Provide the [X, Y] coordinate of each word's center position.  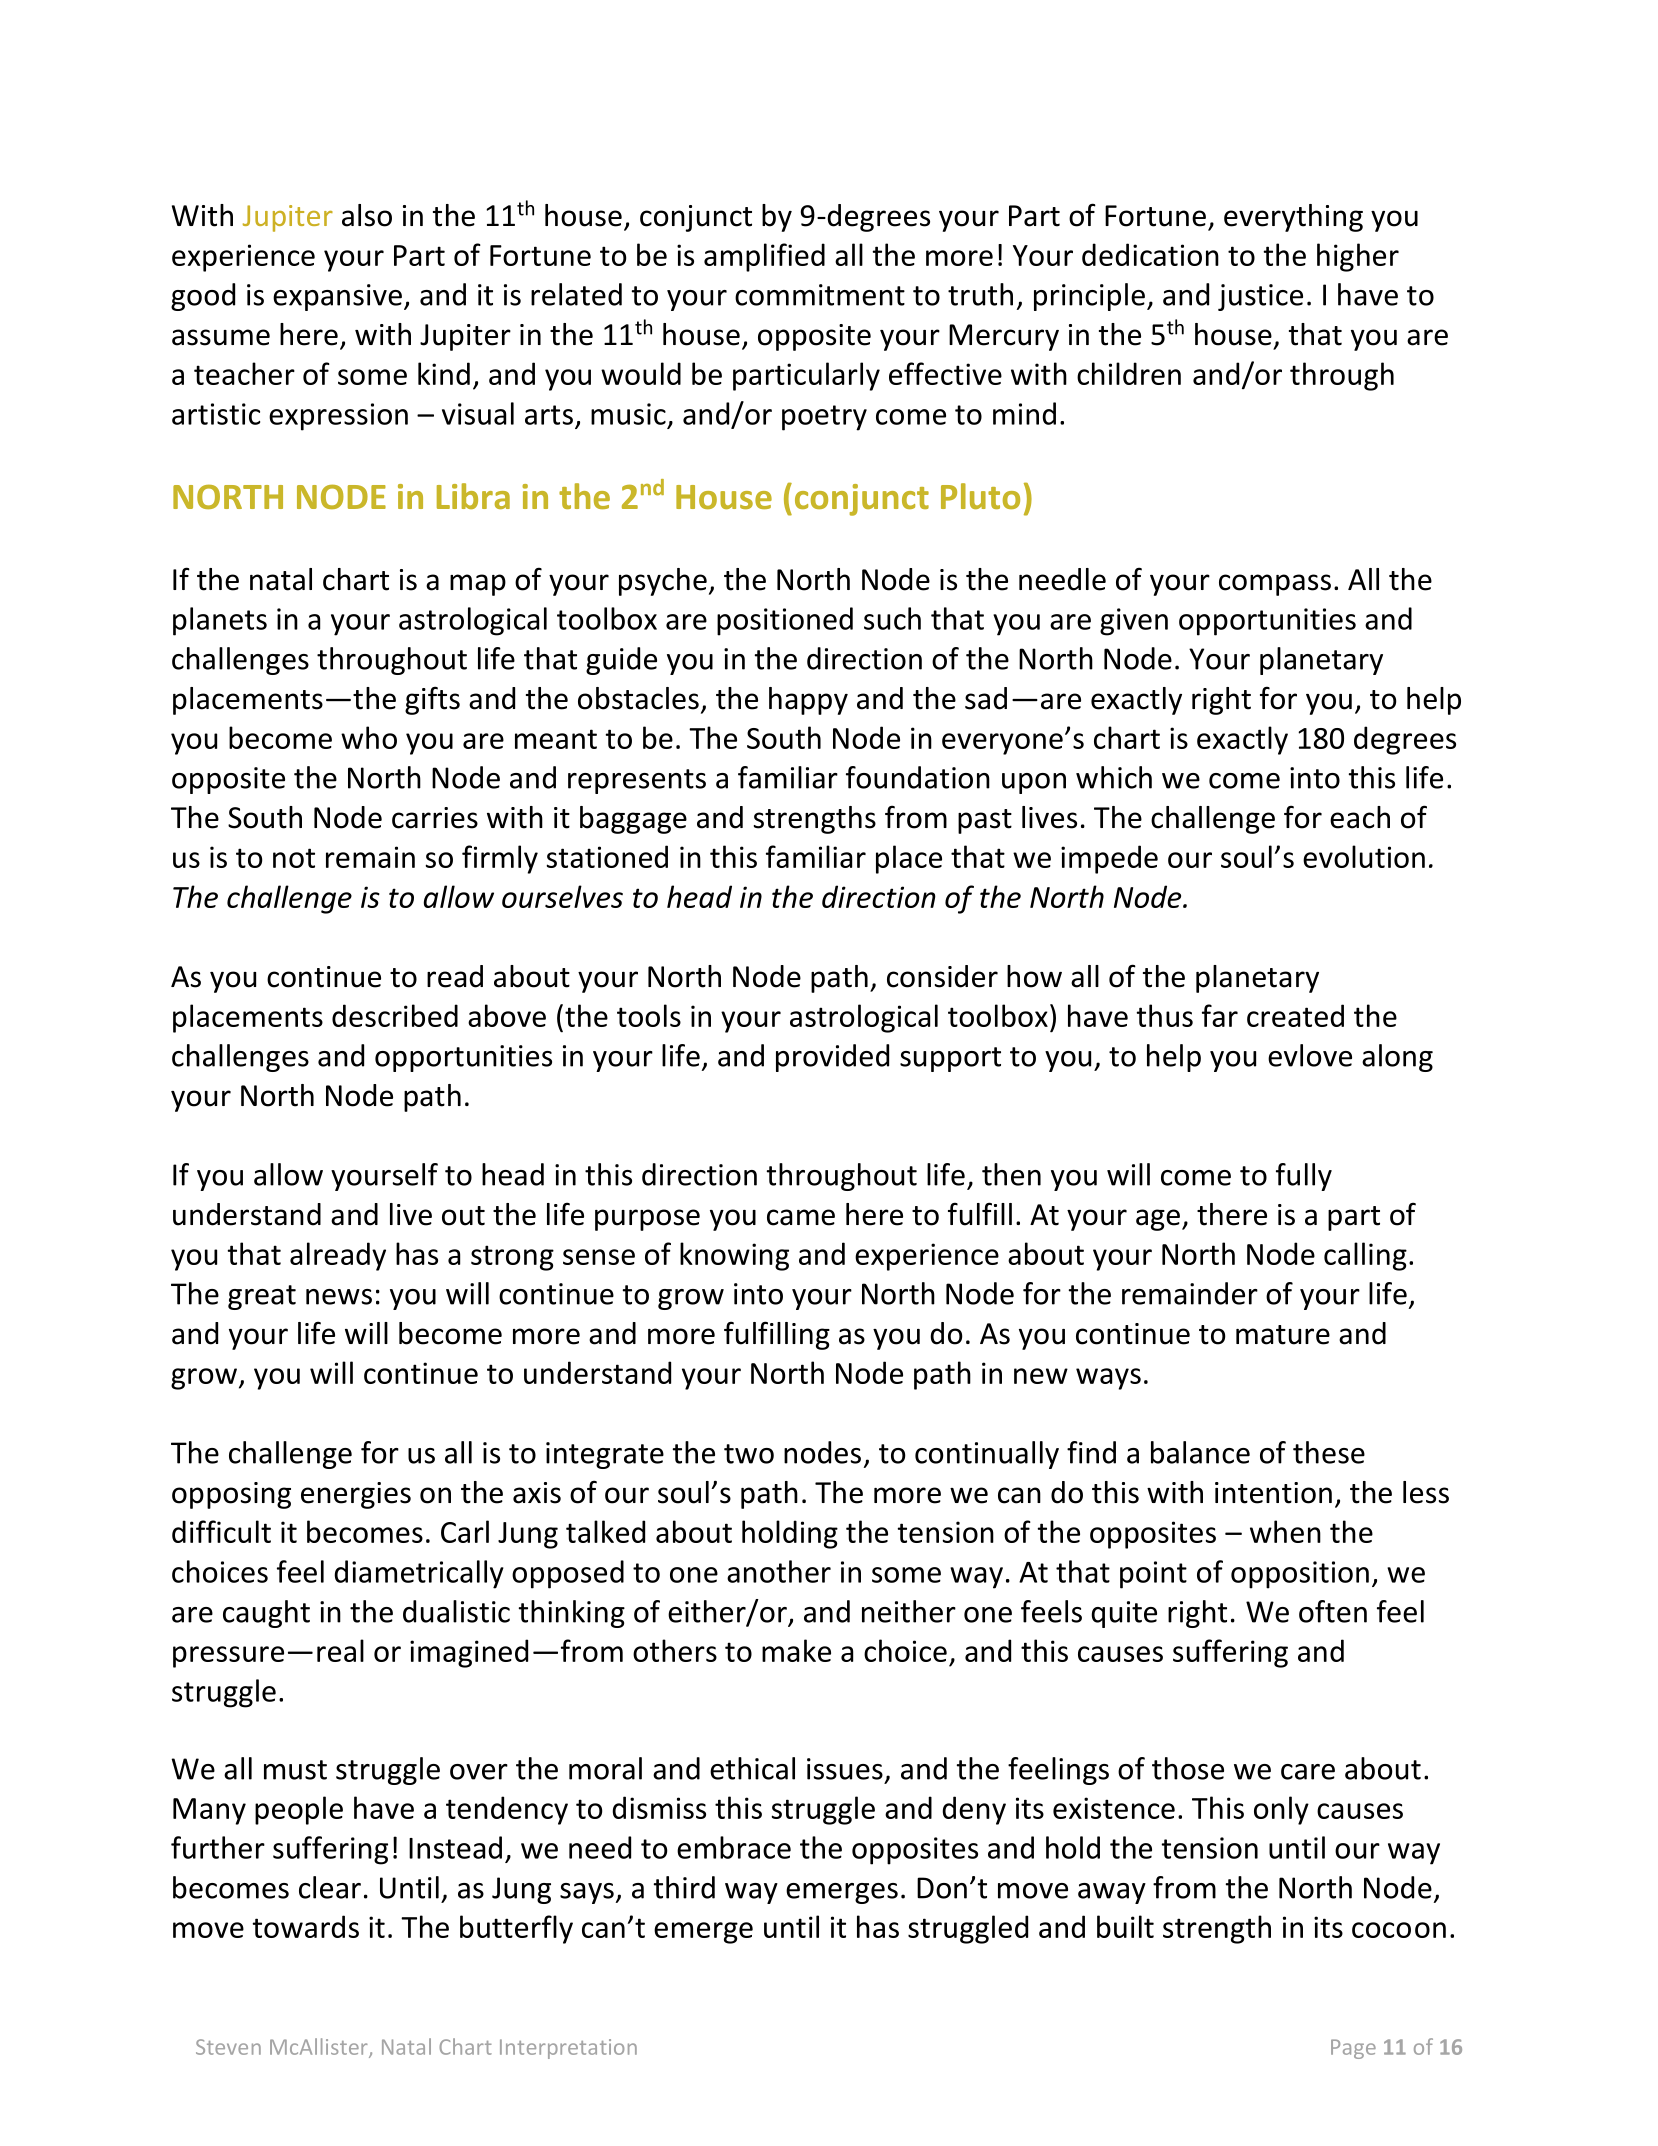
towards [305, 1926]
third [684, 1887]
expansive [337, 297]
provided [832, 1058]
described [395, 1015]
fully [1304, 1177]
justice [1260, 297]
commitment [820, 295]
